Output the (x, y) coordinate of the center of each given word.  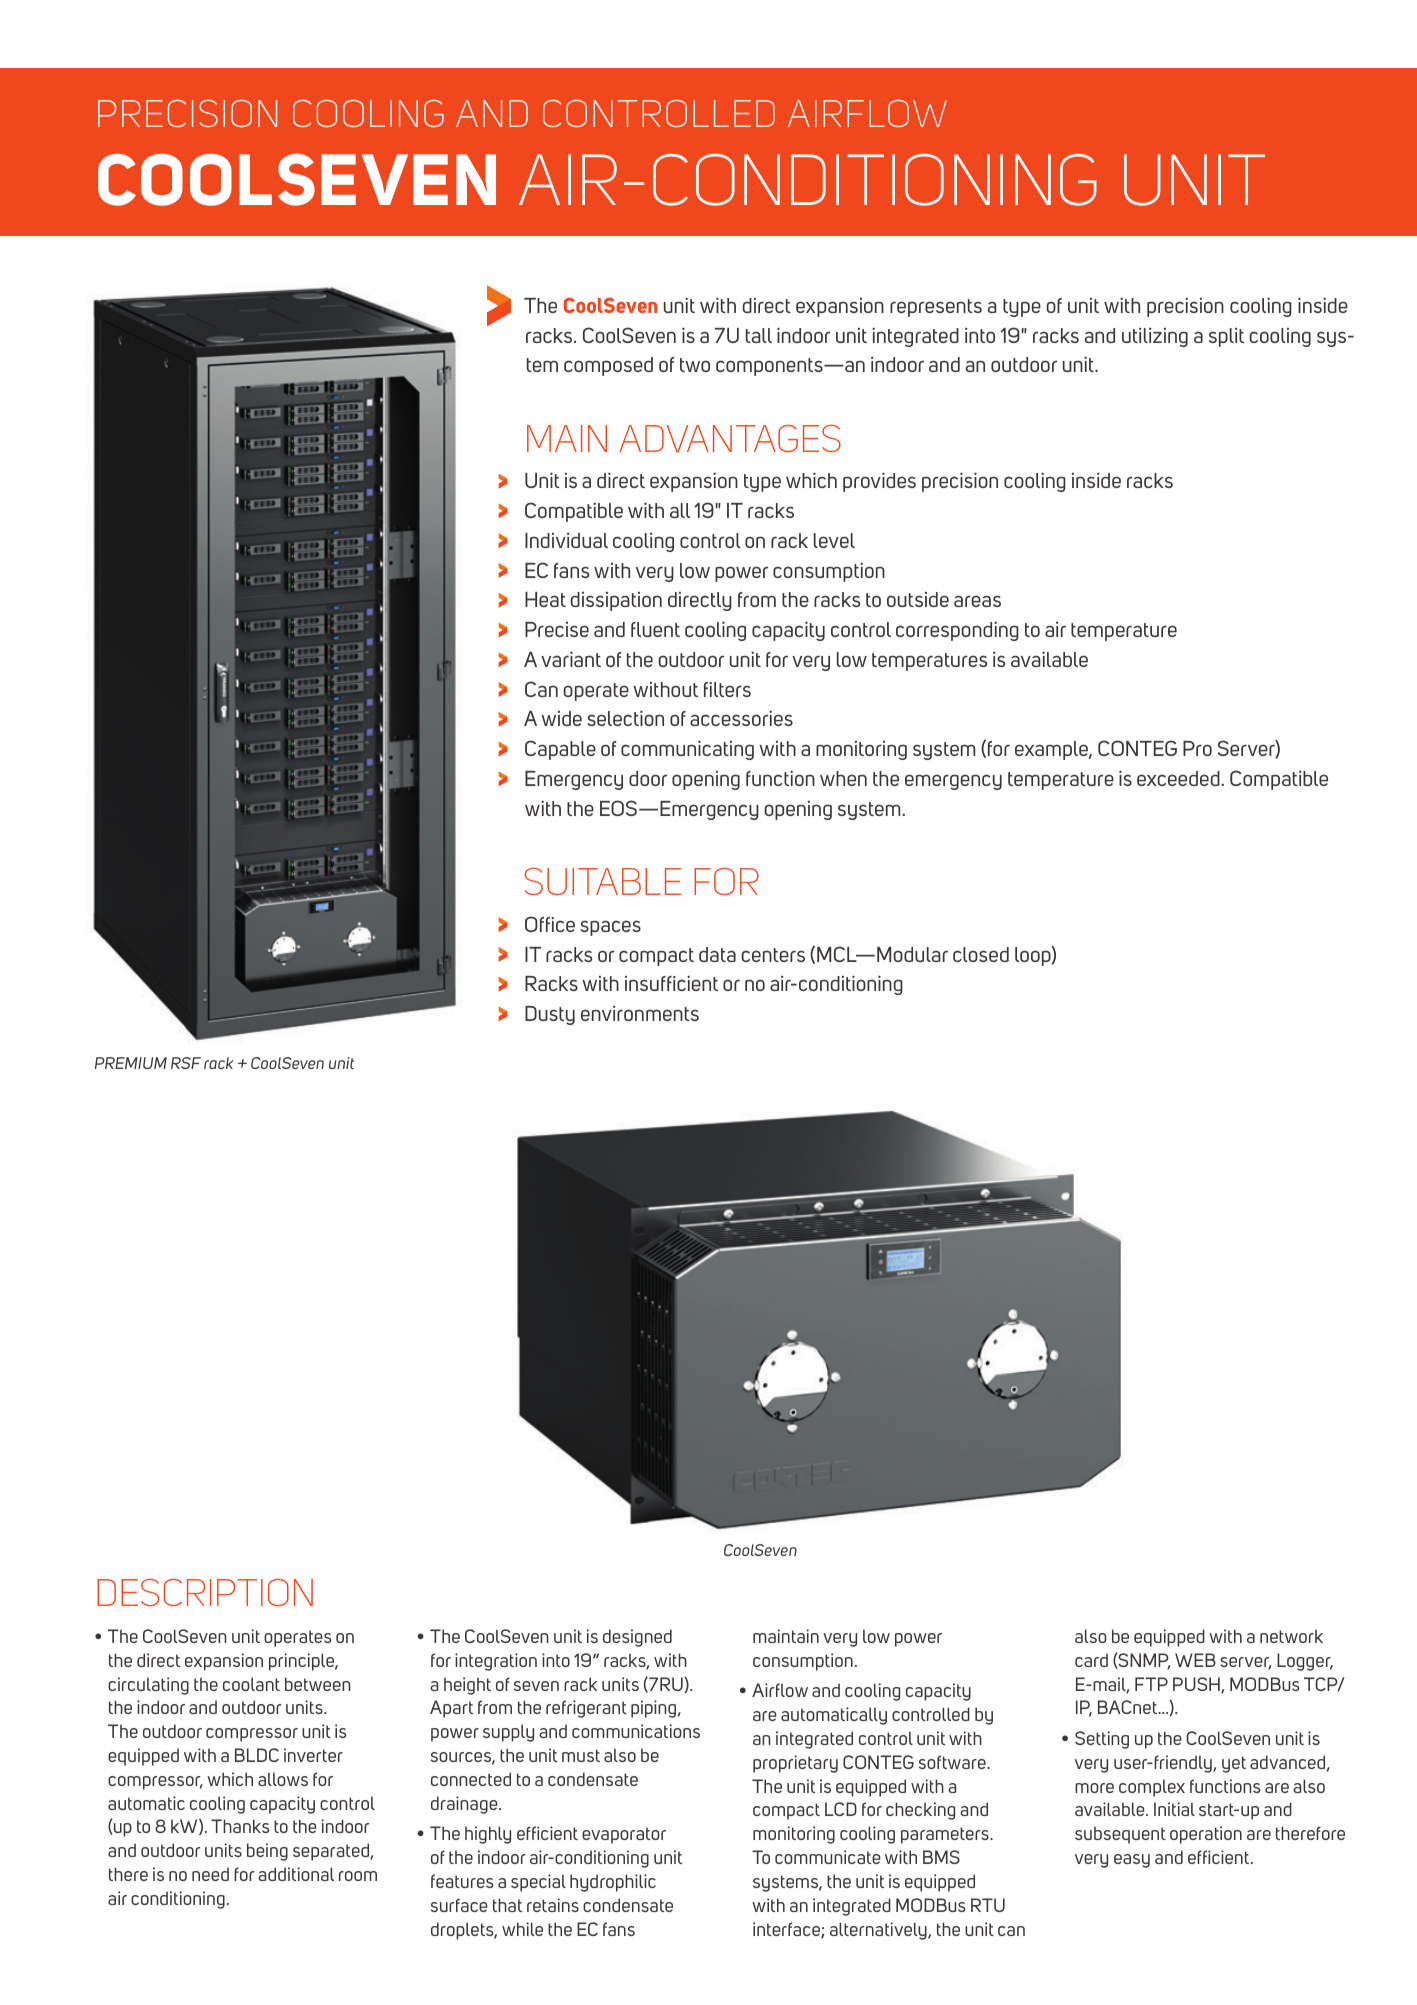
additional (296, 1874)
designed (637, 1638)
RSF (186, 1063)
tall (759, 335)
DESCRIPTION (205, 1593)
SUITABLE (602, 881)
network (1291, 1636)
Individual (566, 540)
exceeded (1179, 778)
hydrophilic (613, 1883)
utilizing (1155, 337)
